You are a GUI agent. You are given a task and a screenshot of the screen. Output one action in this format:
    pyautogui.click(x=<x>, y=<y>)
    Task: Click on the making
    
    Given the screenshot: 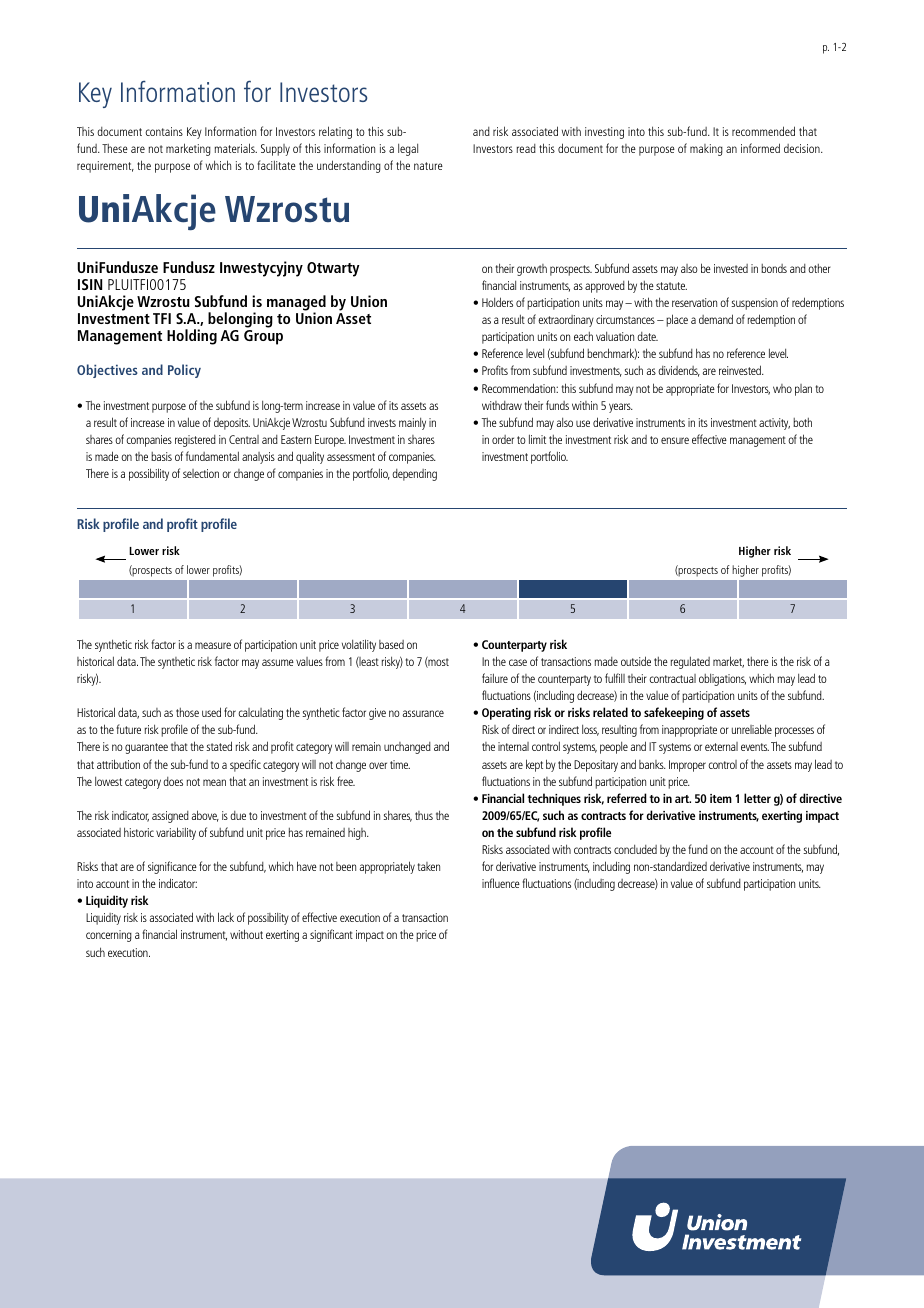 What is the action you would take?
    pyautogui.click(x=706, y=150)
